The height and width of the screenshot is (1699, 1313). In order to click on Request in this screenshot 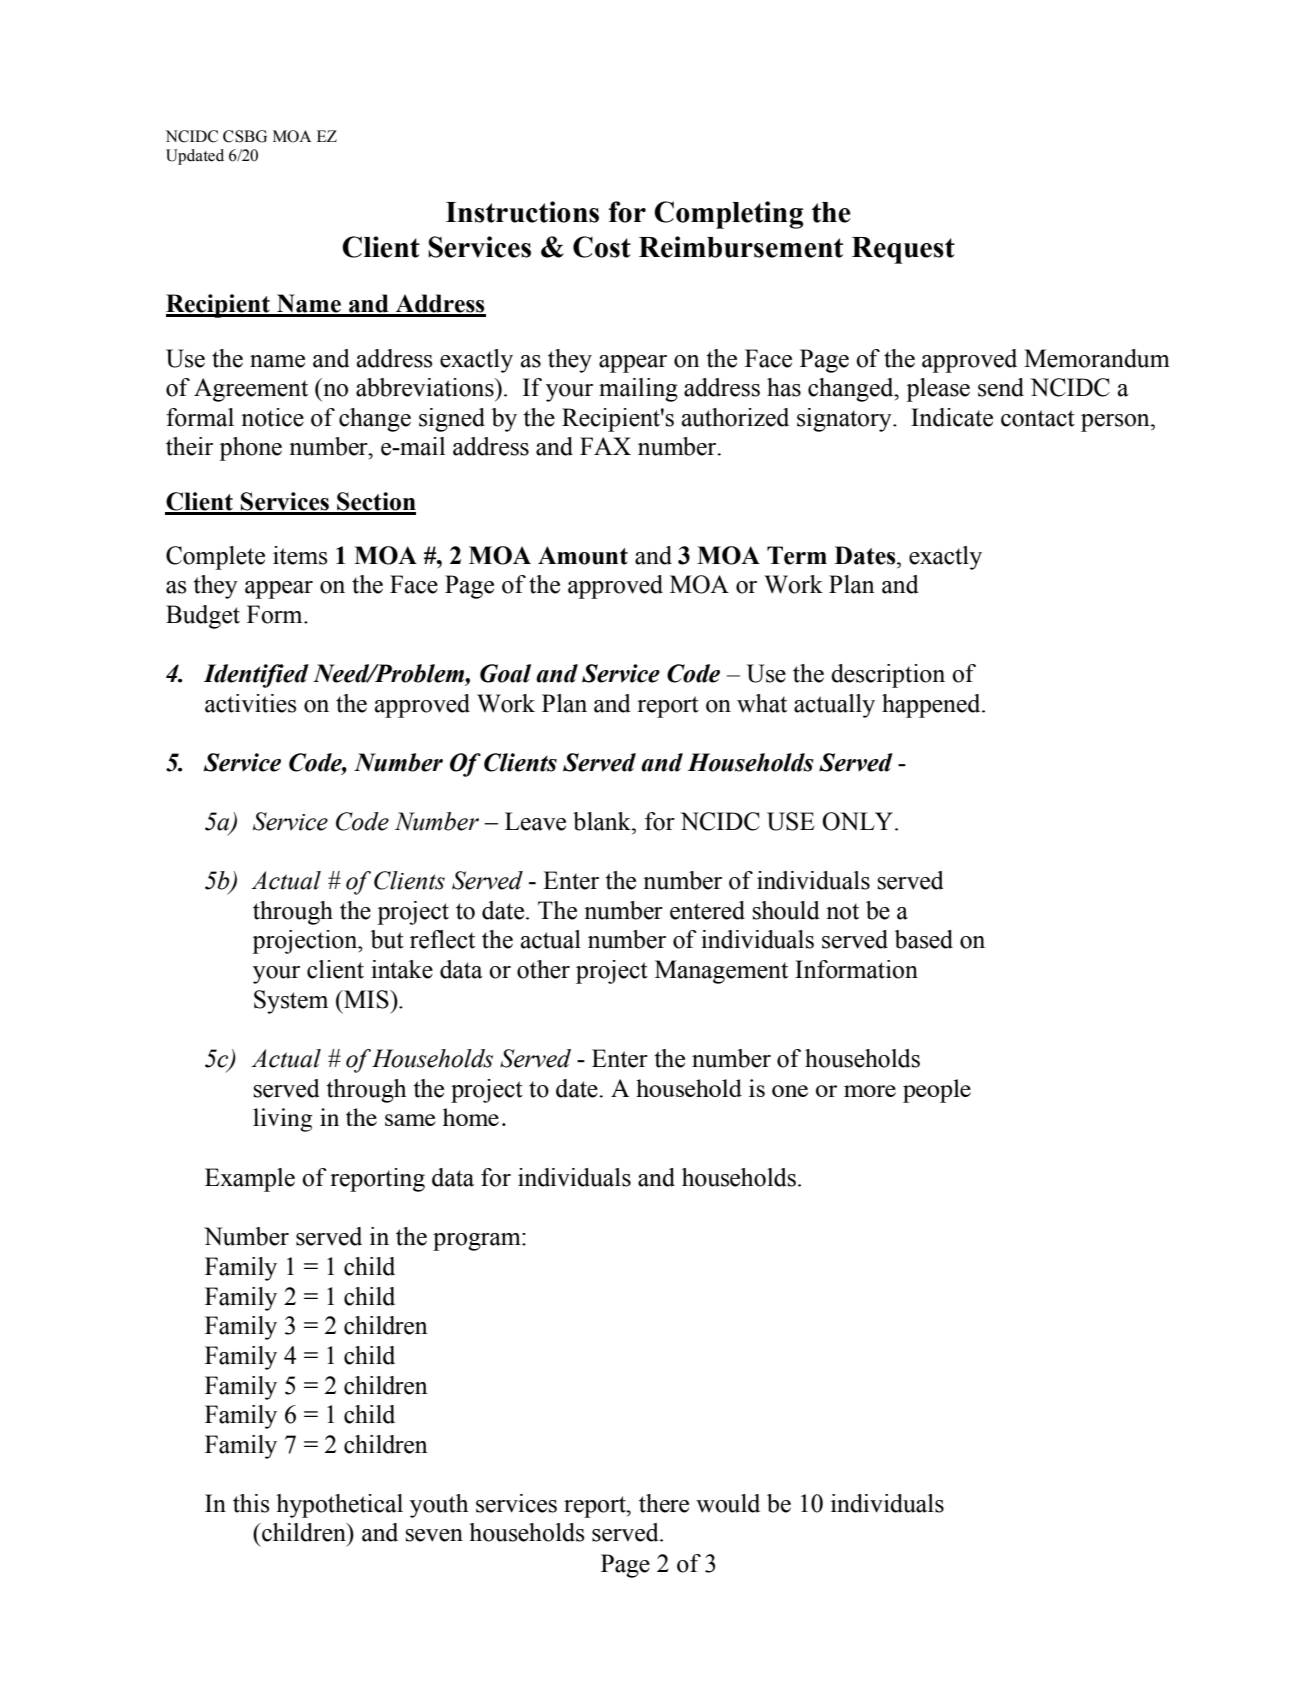, I will do `click(903, 250)`.
